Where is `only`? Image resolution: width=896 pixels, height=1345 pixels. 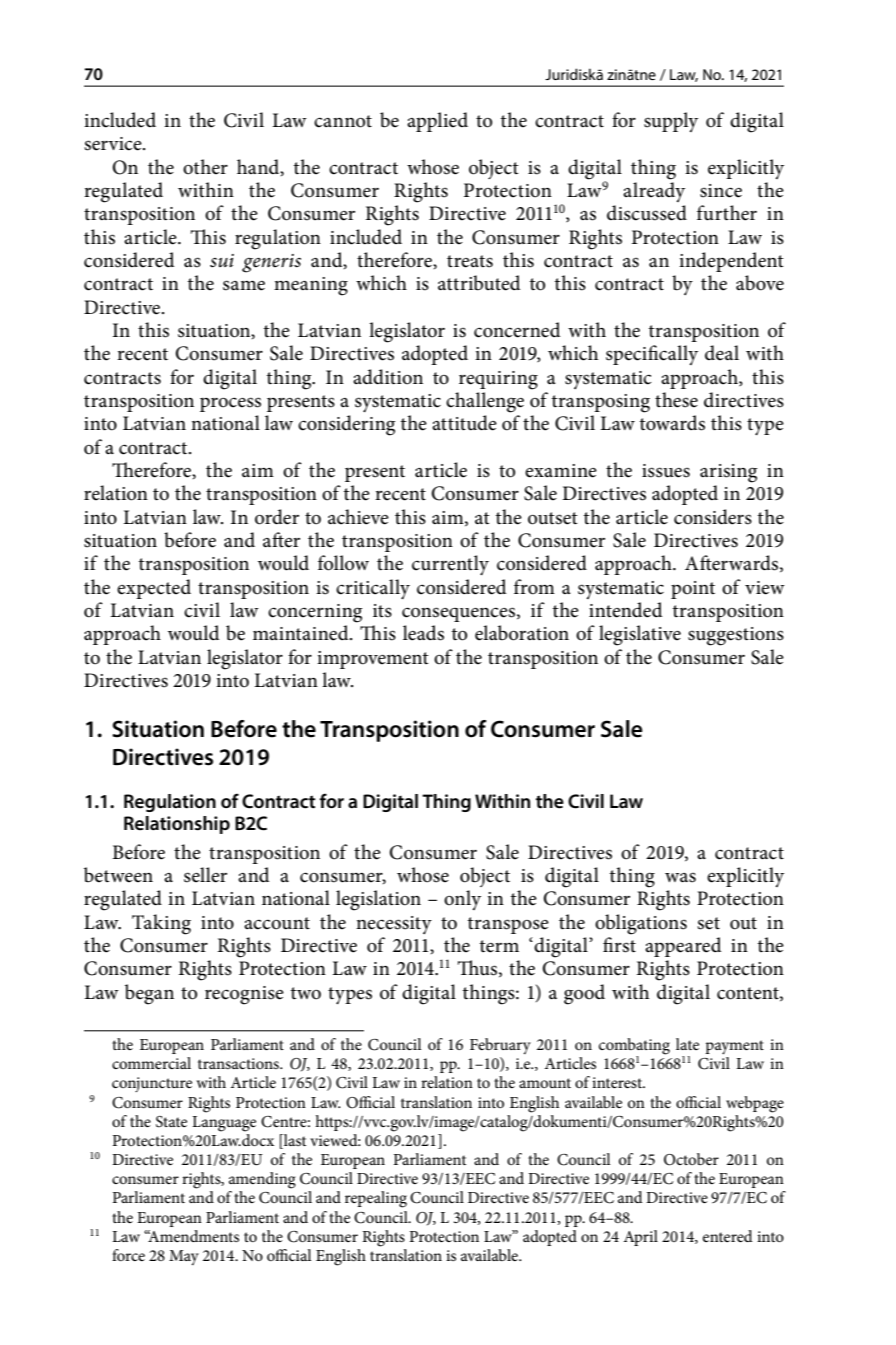
only is located at coordinates (462, 900).
